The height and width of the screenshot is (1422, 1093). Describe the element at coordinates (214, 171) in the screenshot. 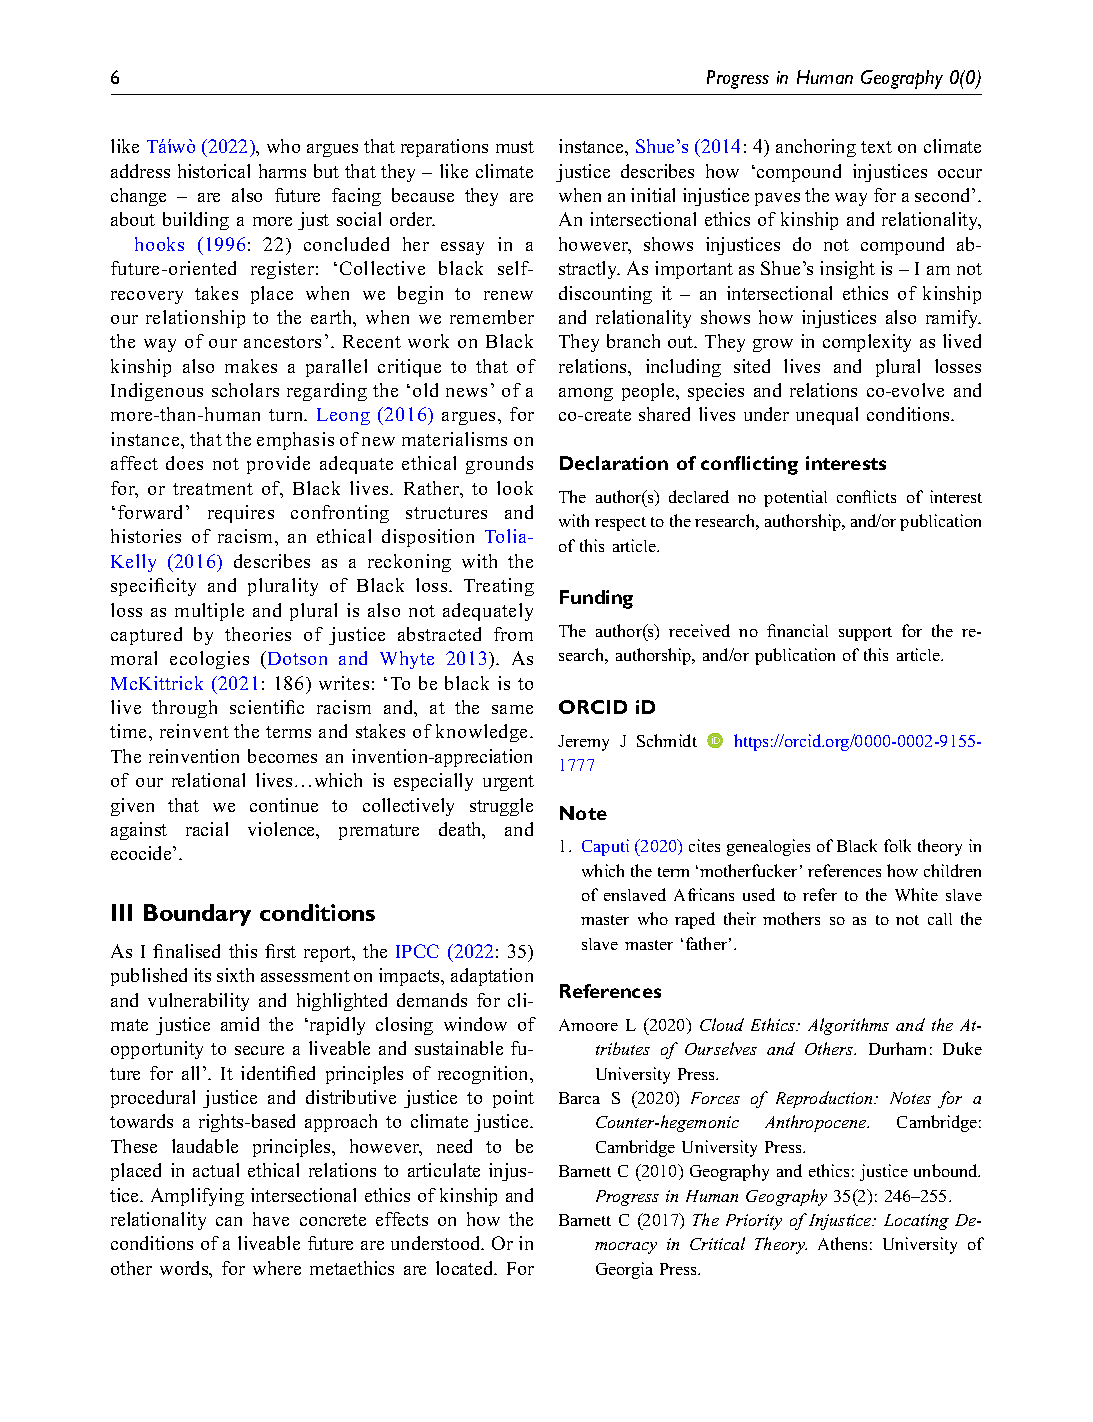

I see `historical` at that location.
